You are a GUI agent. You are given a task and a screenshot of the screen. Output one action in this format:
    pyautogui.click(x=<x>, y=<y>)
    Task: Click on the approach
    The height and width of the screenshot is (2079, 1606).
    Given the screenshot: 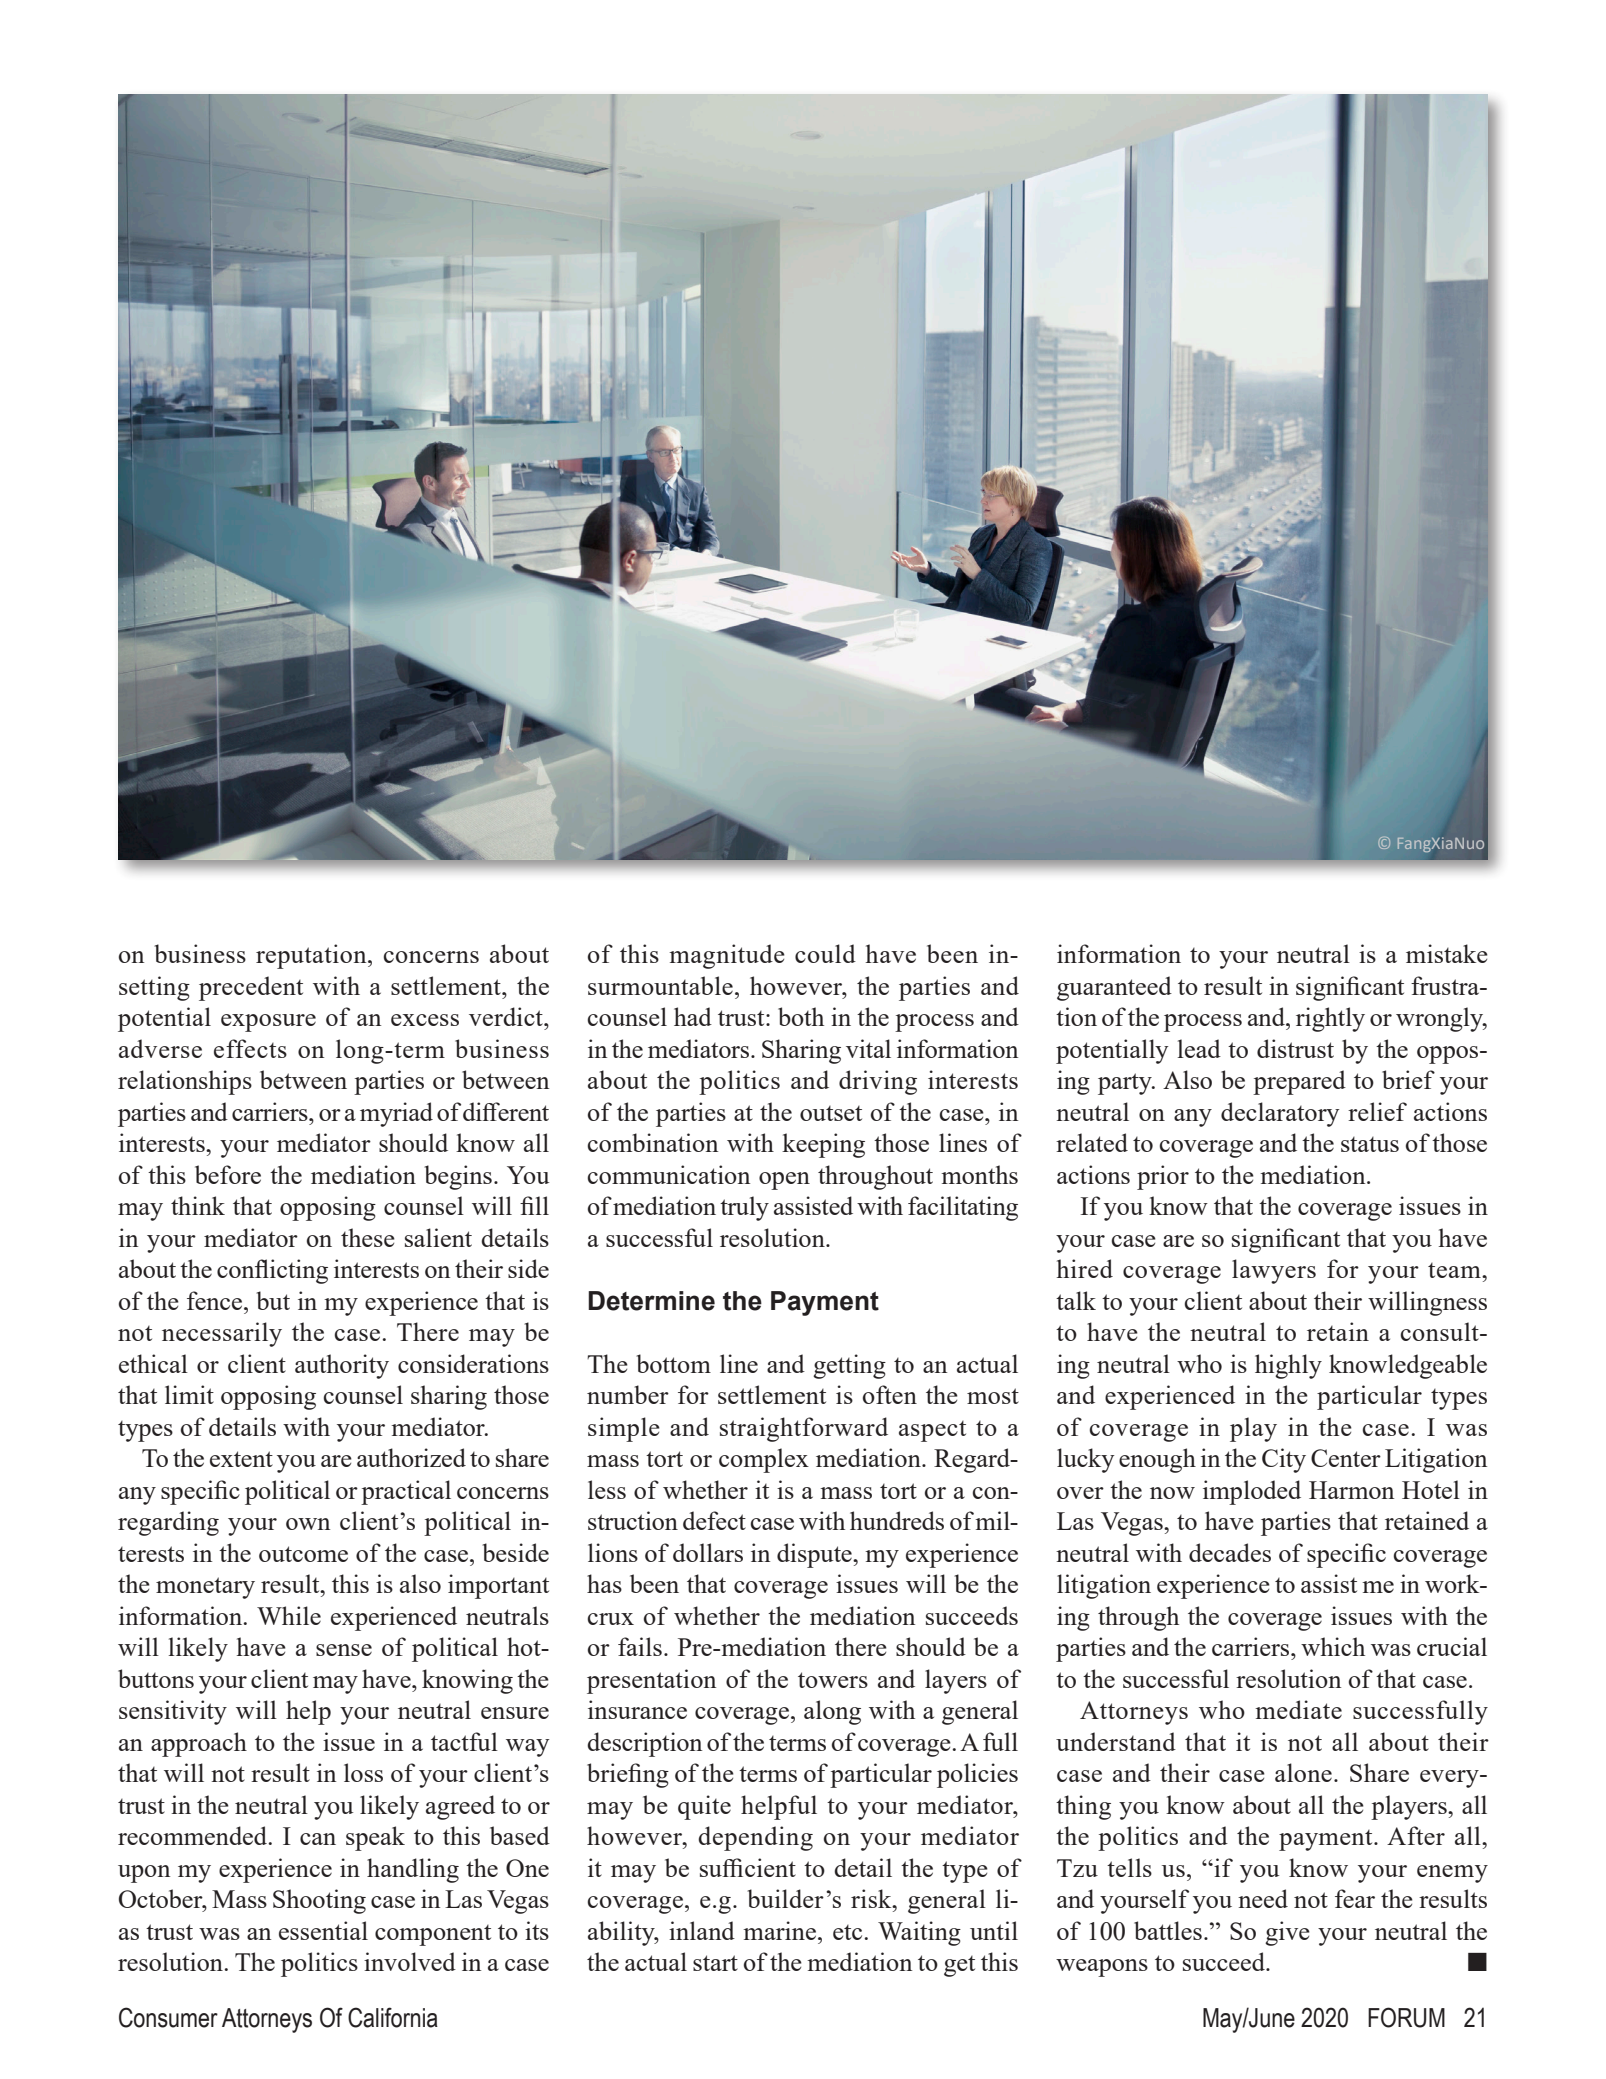 What is the action you would take?
    pyautogui.click(x=199, y=1744)
